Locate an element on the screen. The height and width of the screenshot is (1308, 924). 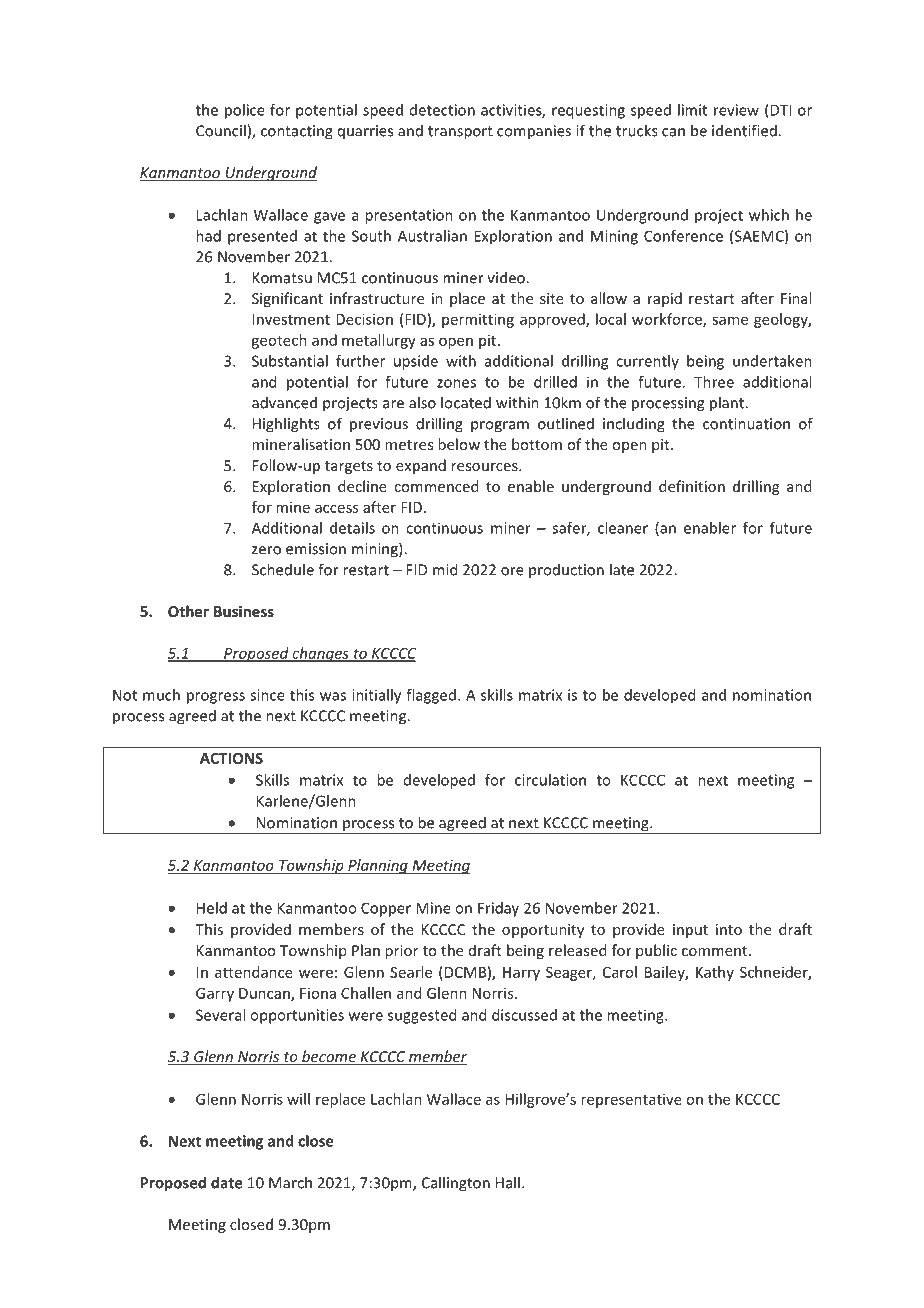
date is located at coordinates (226, 1182).
